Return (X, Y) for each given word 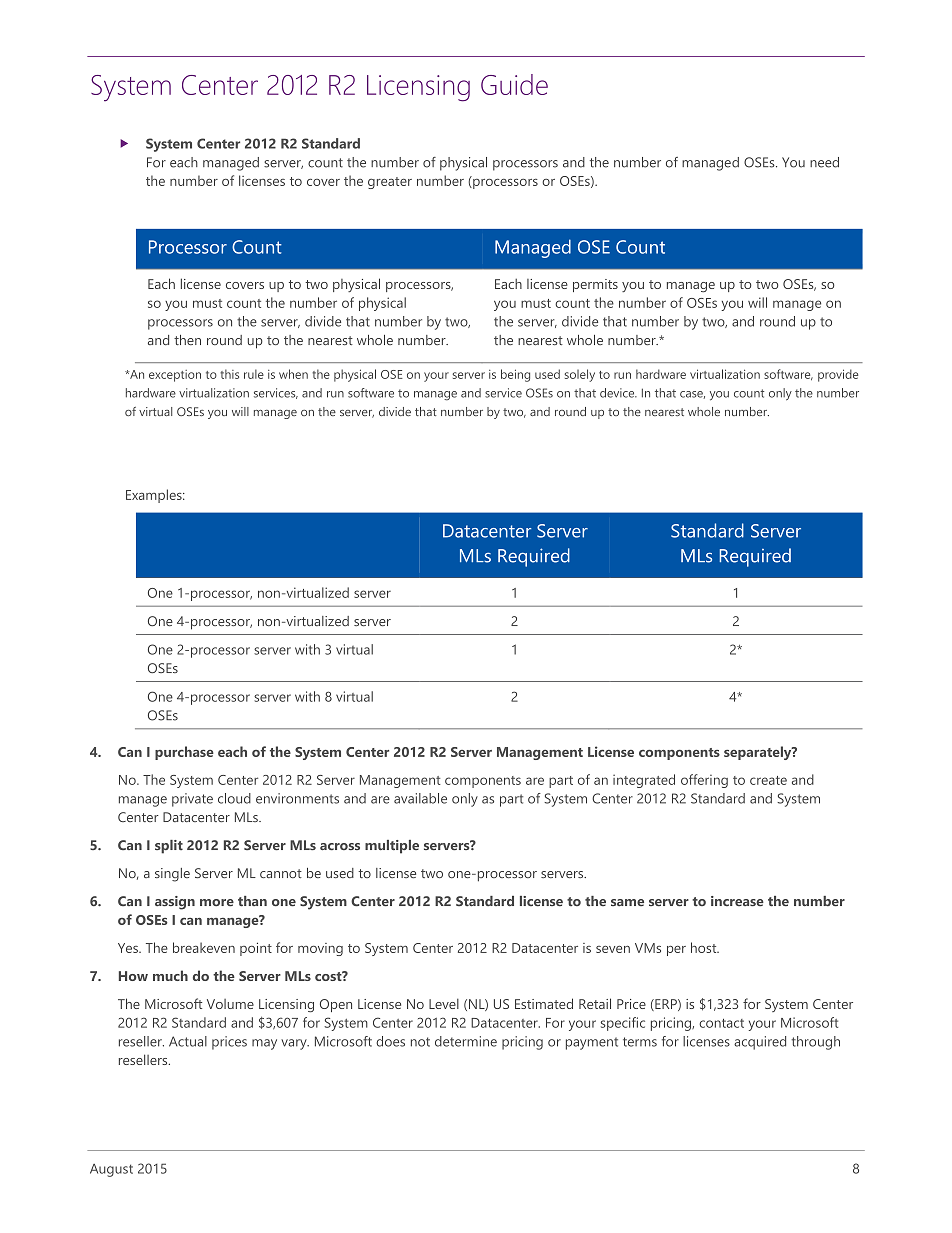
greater (390, 183)
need (824, 162)
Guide (514, 84)
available (420, 798)
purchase (184, 753)
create (768, 780)
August (111, 1170)
